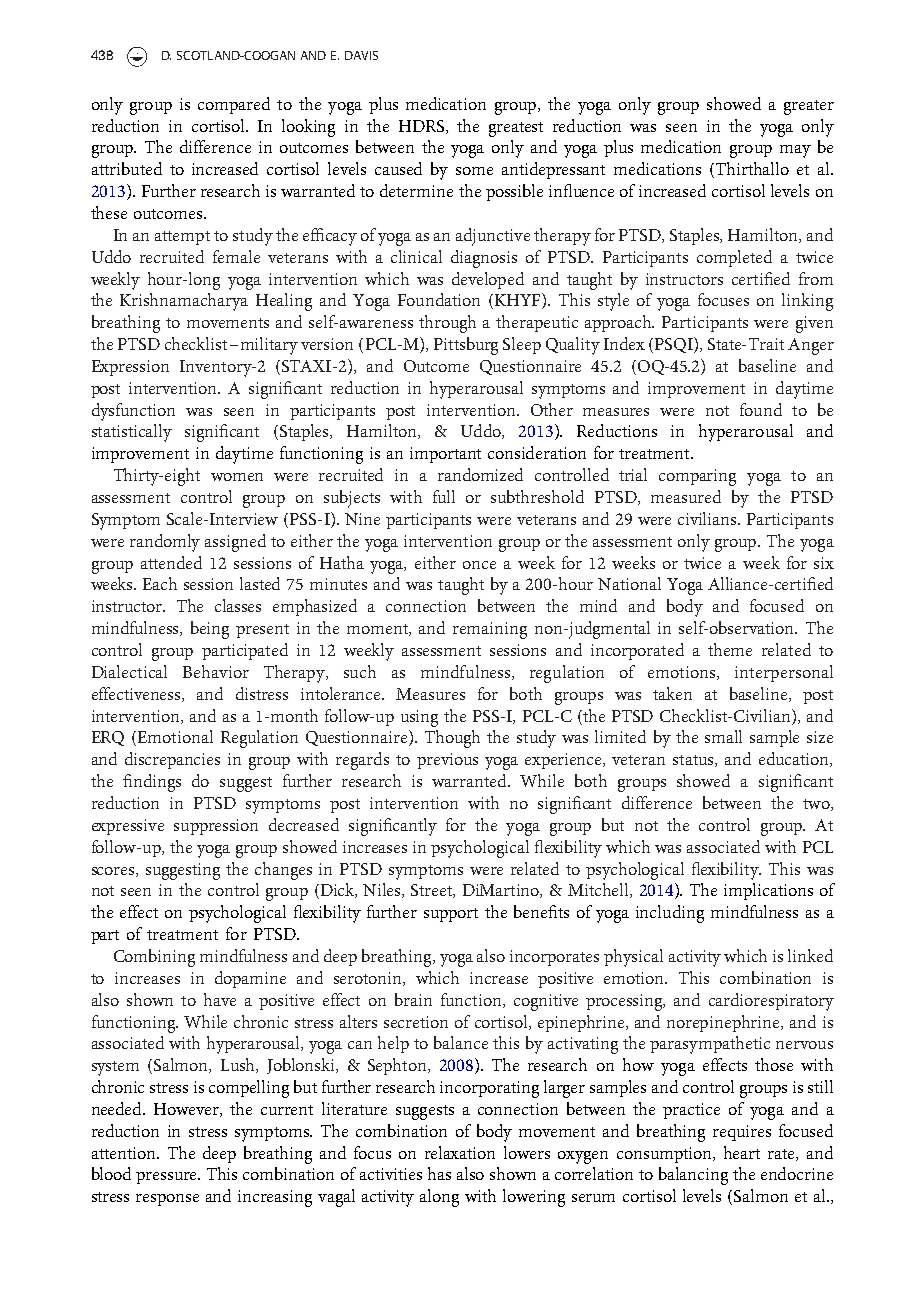 The image size is (921, 1316). Describe the element at coordinates (809, 107) in the page. I see `greater` at that location.
